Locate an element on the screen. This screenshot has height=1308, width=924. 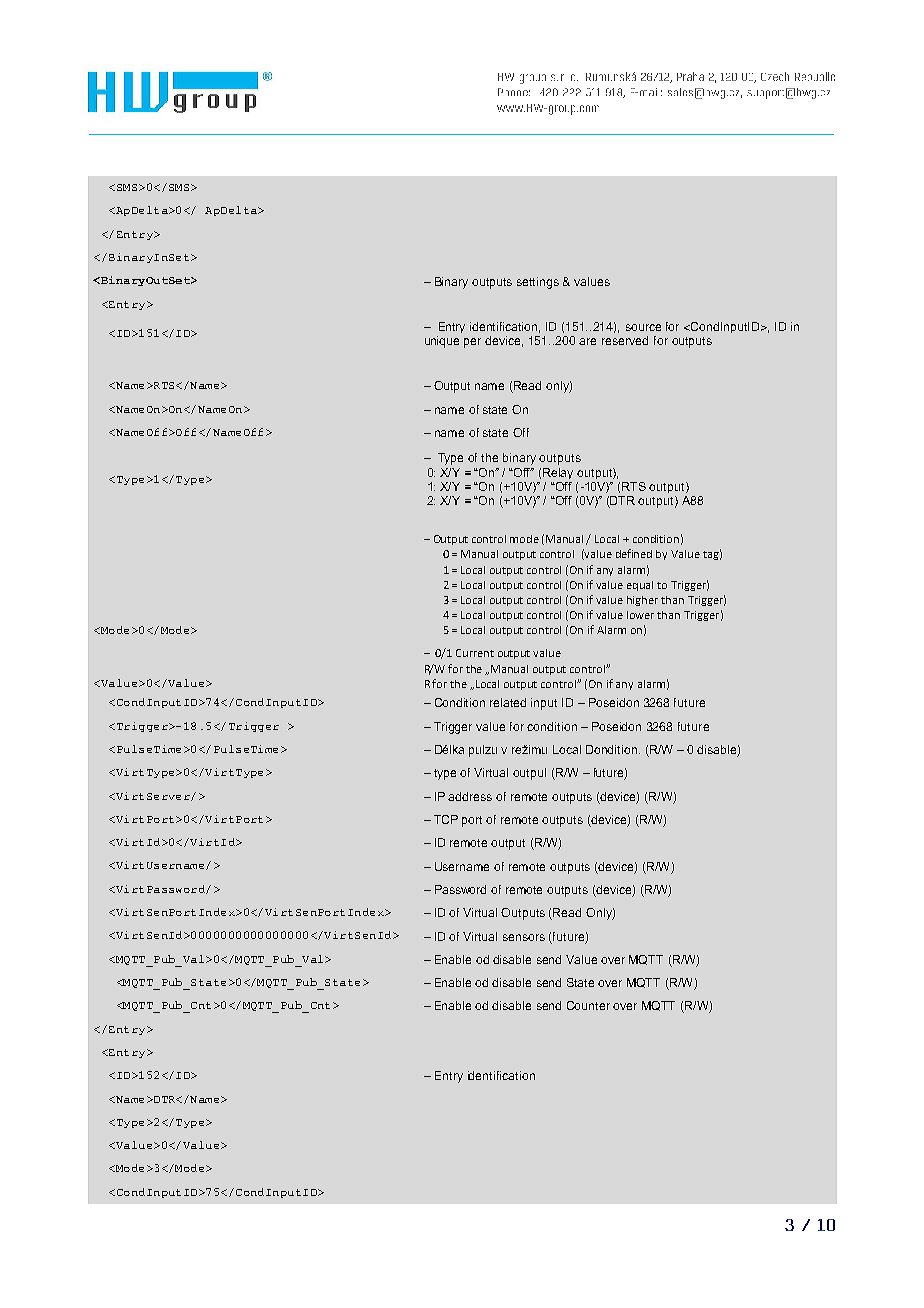
per is located at coordinates (472, 343).
